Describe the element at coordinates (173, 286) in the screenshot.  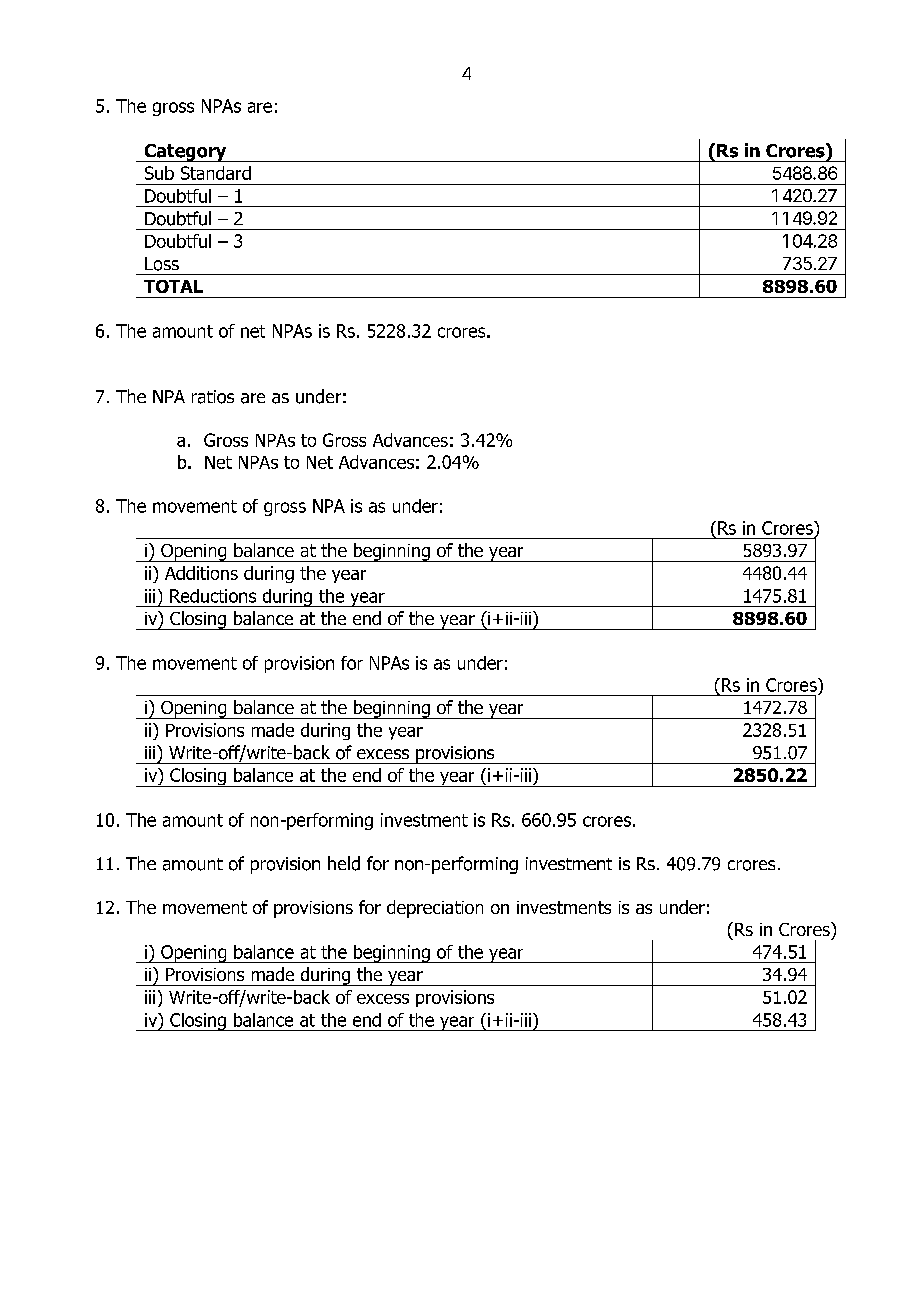
I see `TOTAL` at that location.
